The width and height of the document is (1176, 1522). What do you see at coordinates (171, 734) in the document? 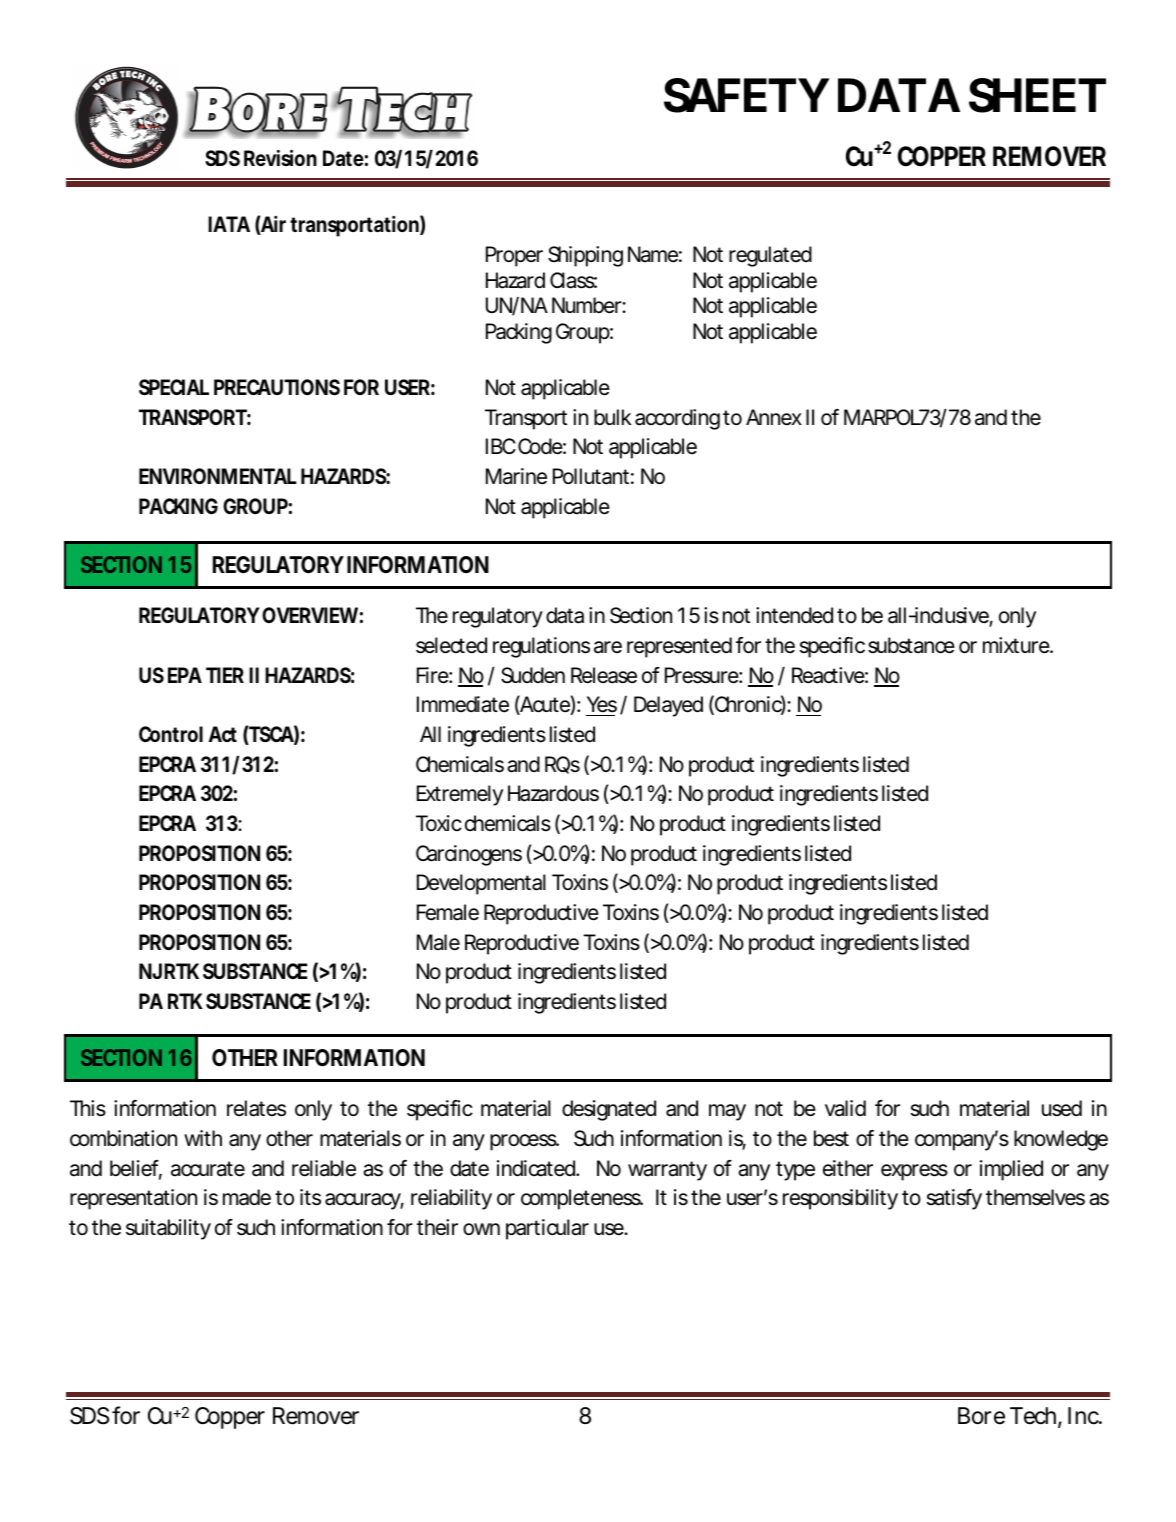
I see `Control` at bounding box center [171, 734].
